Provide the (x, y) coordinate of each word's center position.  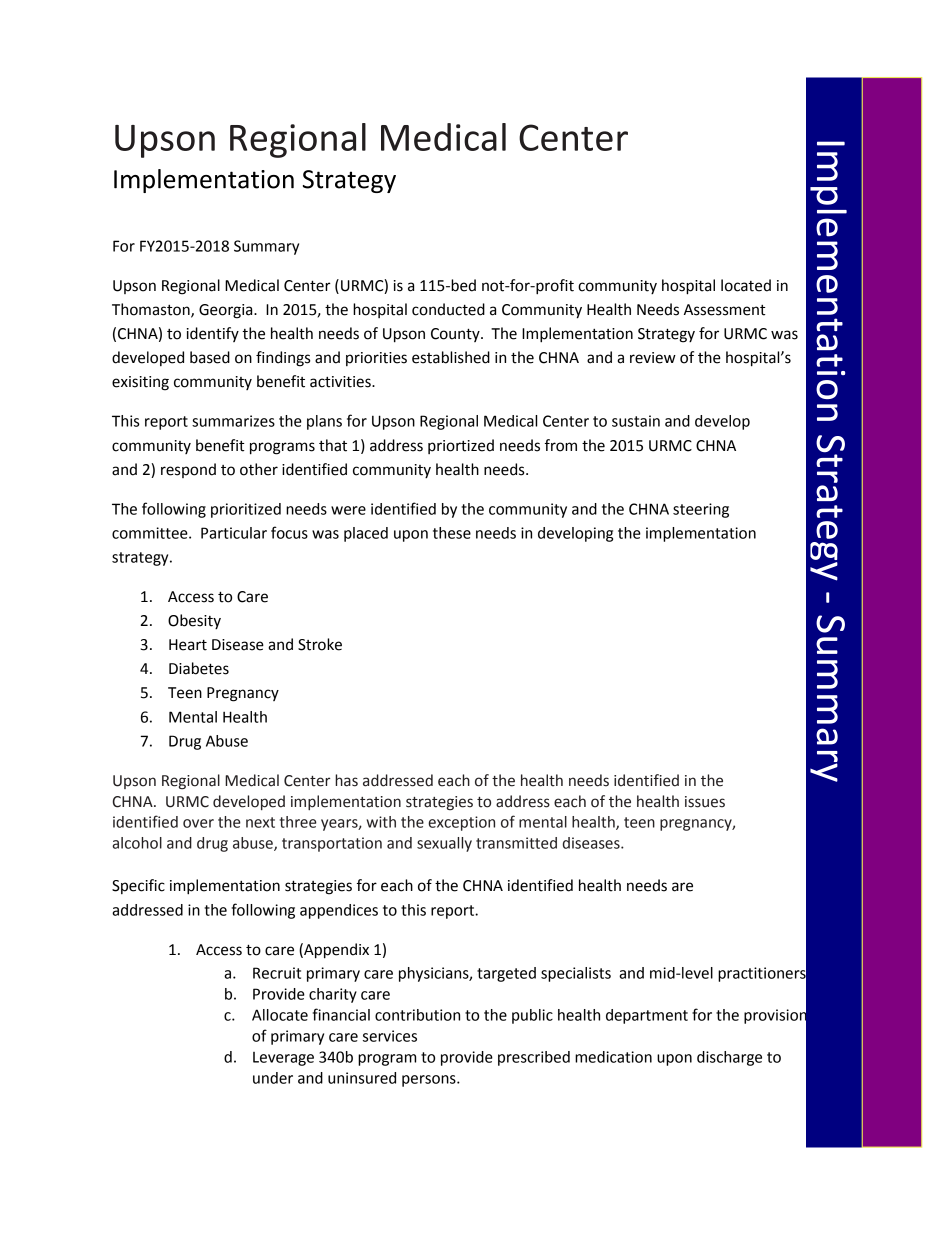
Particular (234, 533)
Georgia (227, 311)
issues (705, 802)
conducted (448, 309)
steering (701, 510)
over (198, 823)
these (452, 533)
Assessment (725, 310)
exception (461, 823)
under (273, 1078)
